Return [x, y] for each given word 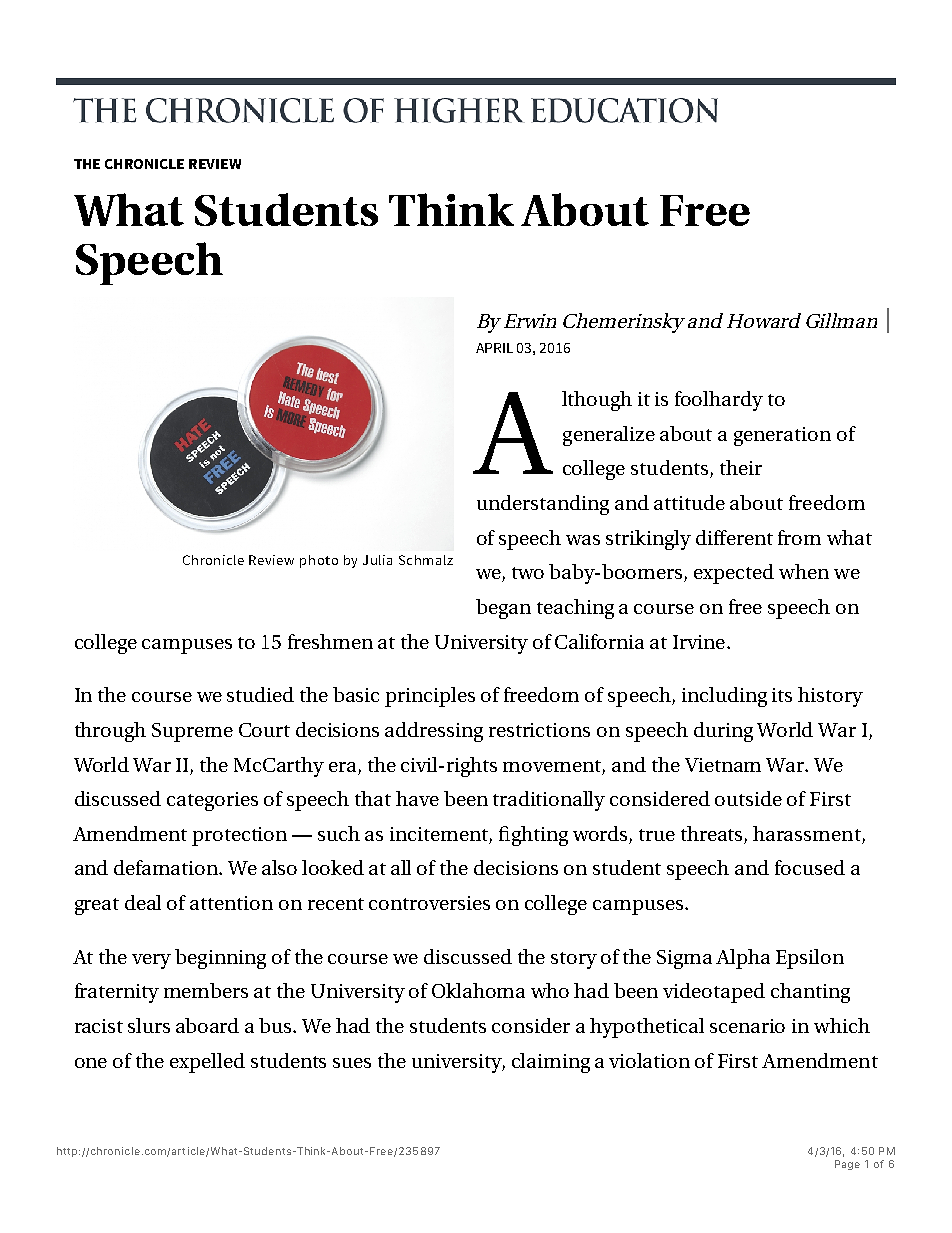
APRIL [494, 348]
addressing [434, 732]
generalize [609, 436]
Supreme [192, 732]
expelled [207, 1063]
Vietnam [723, 765]
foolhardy [719, 401]
